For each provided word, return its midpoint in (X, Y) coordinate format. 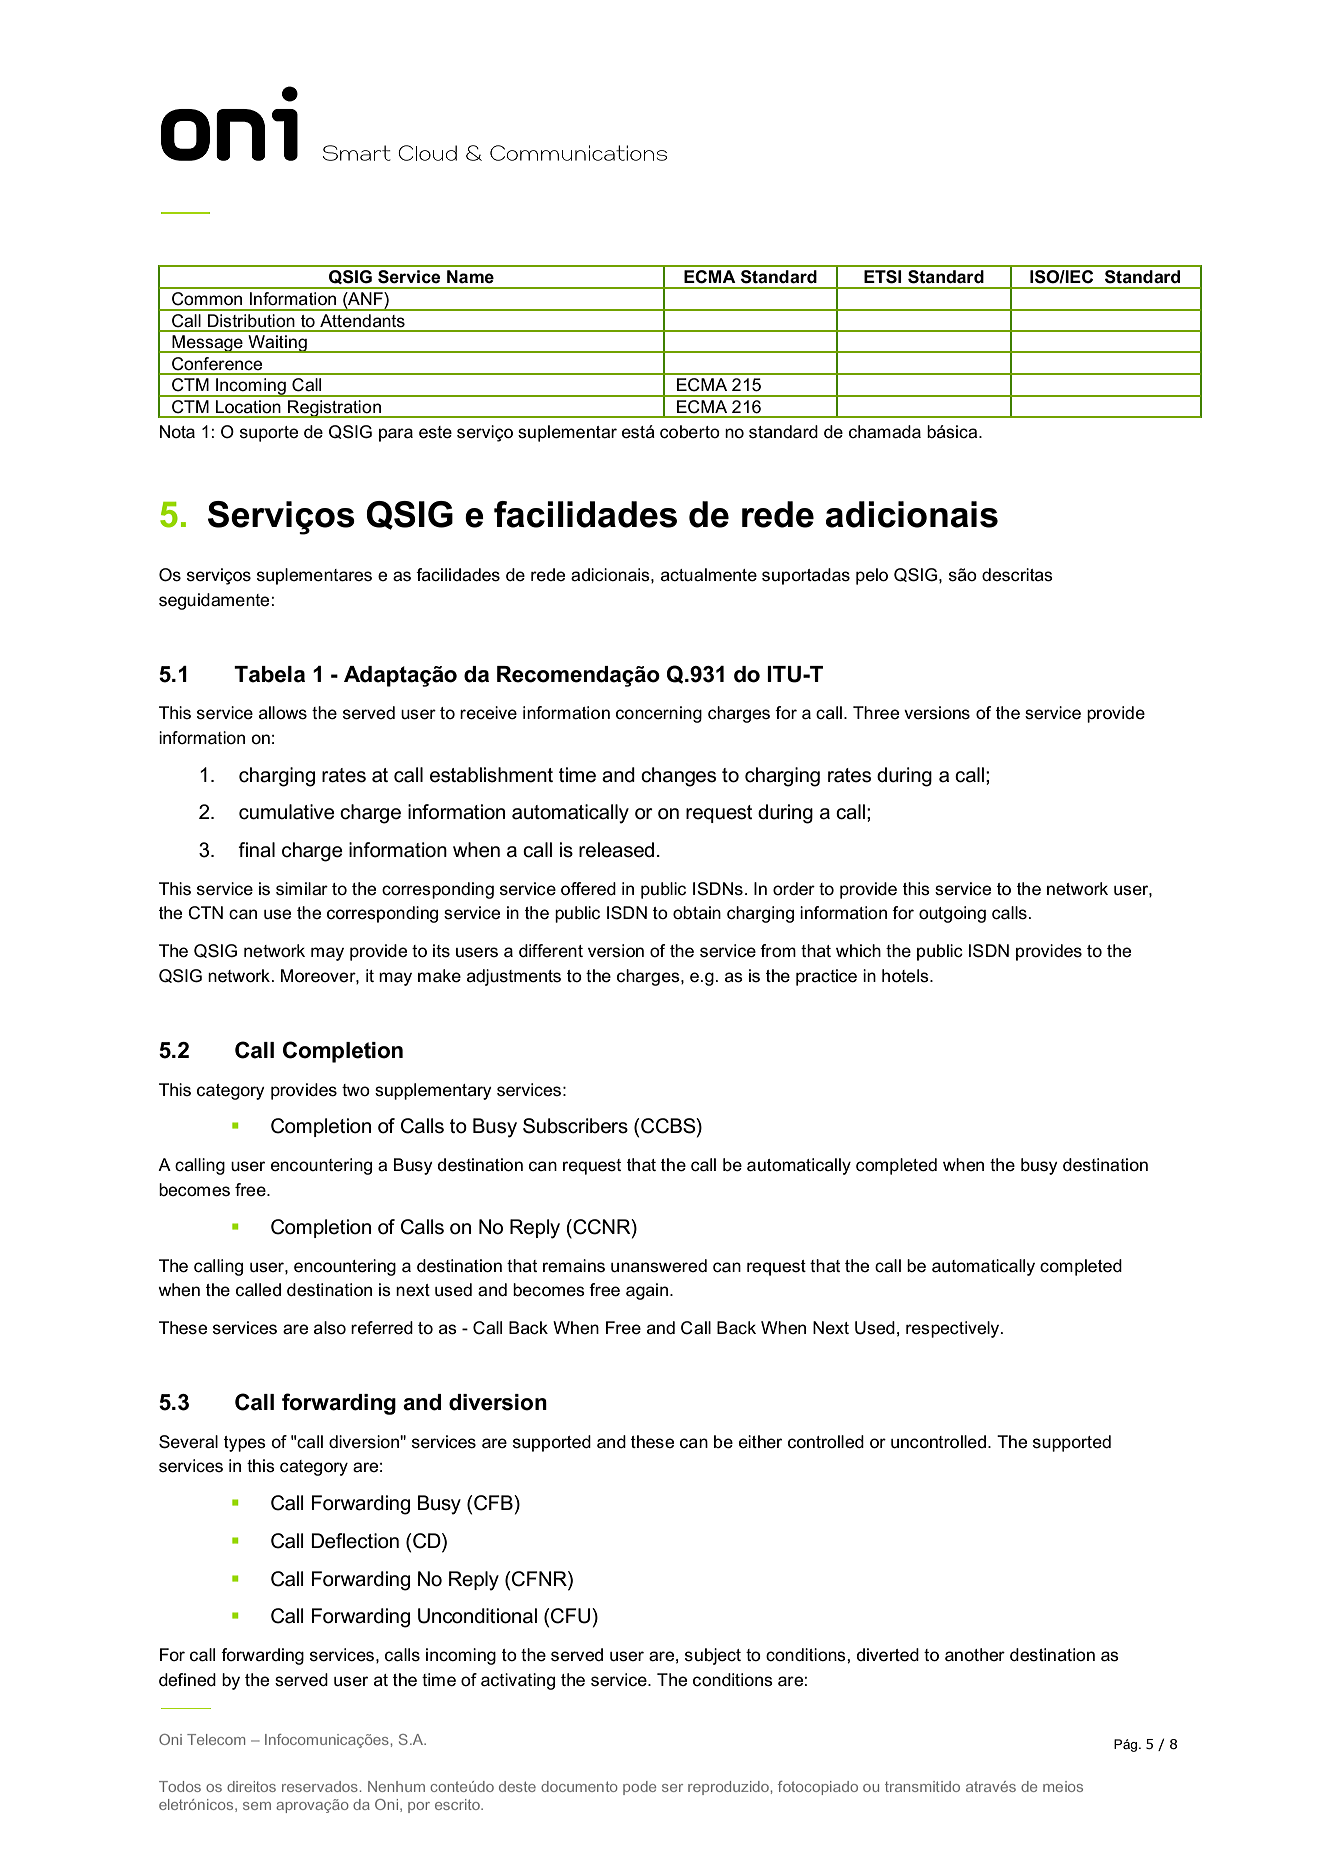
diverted (888, 1655)
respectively (954, 1329)
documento (579, 1786)
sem (257, 1806)
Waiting (277, 344)
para (396, 435)
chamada (885, 432)
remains (574, 1266)
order (794, 889)
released (616, 850)
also (330, 1328)
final (256, 850)
